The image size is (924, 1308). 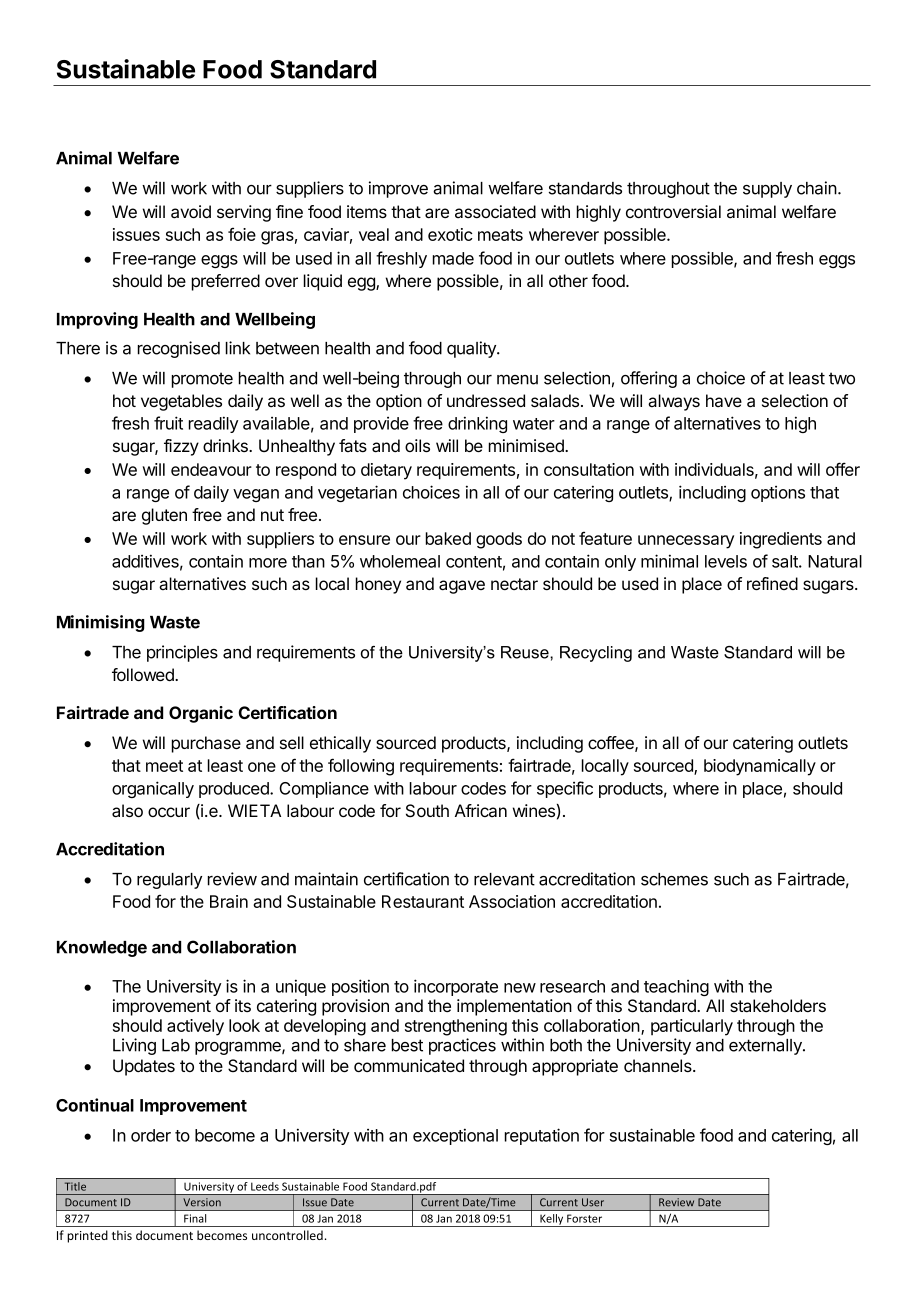 What do you see at coordinates (456, 987) in the page?
I see `incorporate` at bounding box center [456, 987].
